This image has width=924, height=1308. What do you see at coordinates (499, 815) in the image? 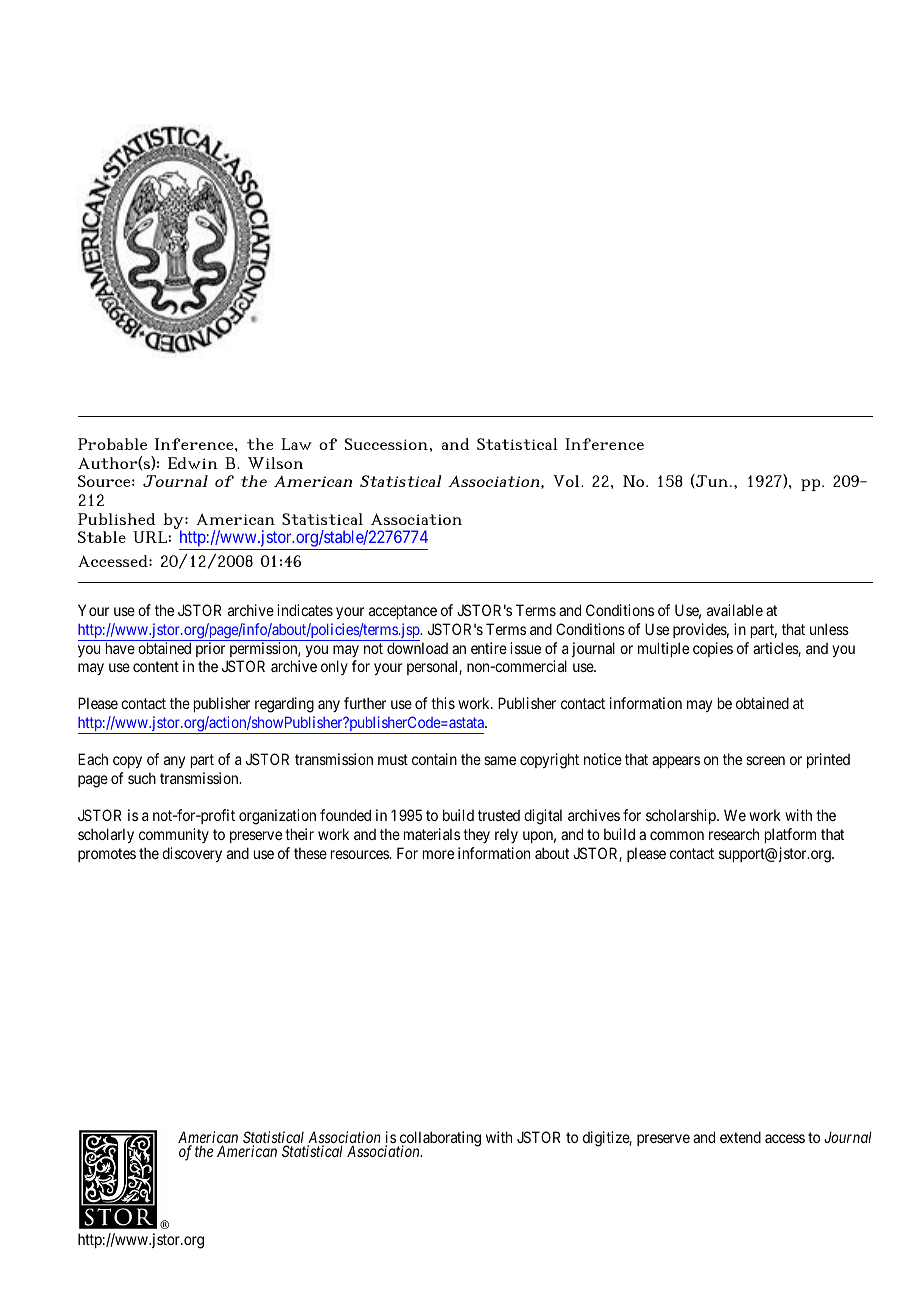
I see `trusted` at bounding box center [499, 815].
